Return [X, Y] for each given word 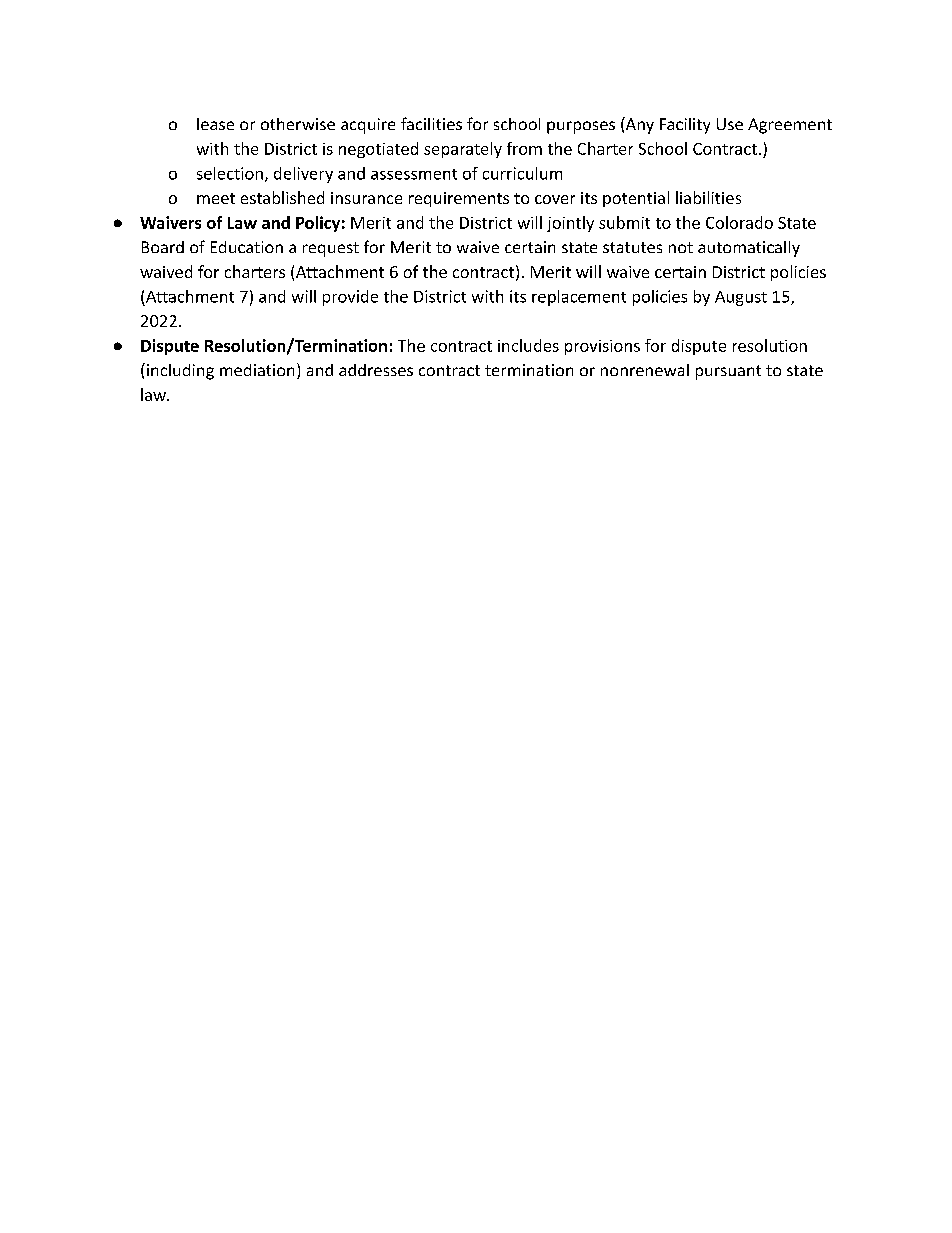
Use [730, 124]
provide [350, 298]
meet [216, 198]
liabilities [708, 197]
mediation [257, 370]
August [741, 298]
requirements [459, 199]
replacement [579, 298]
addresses [376, 370]
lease [215, 124]
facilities [431, 123]
